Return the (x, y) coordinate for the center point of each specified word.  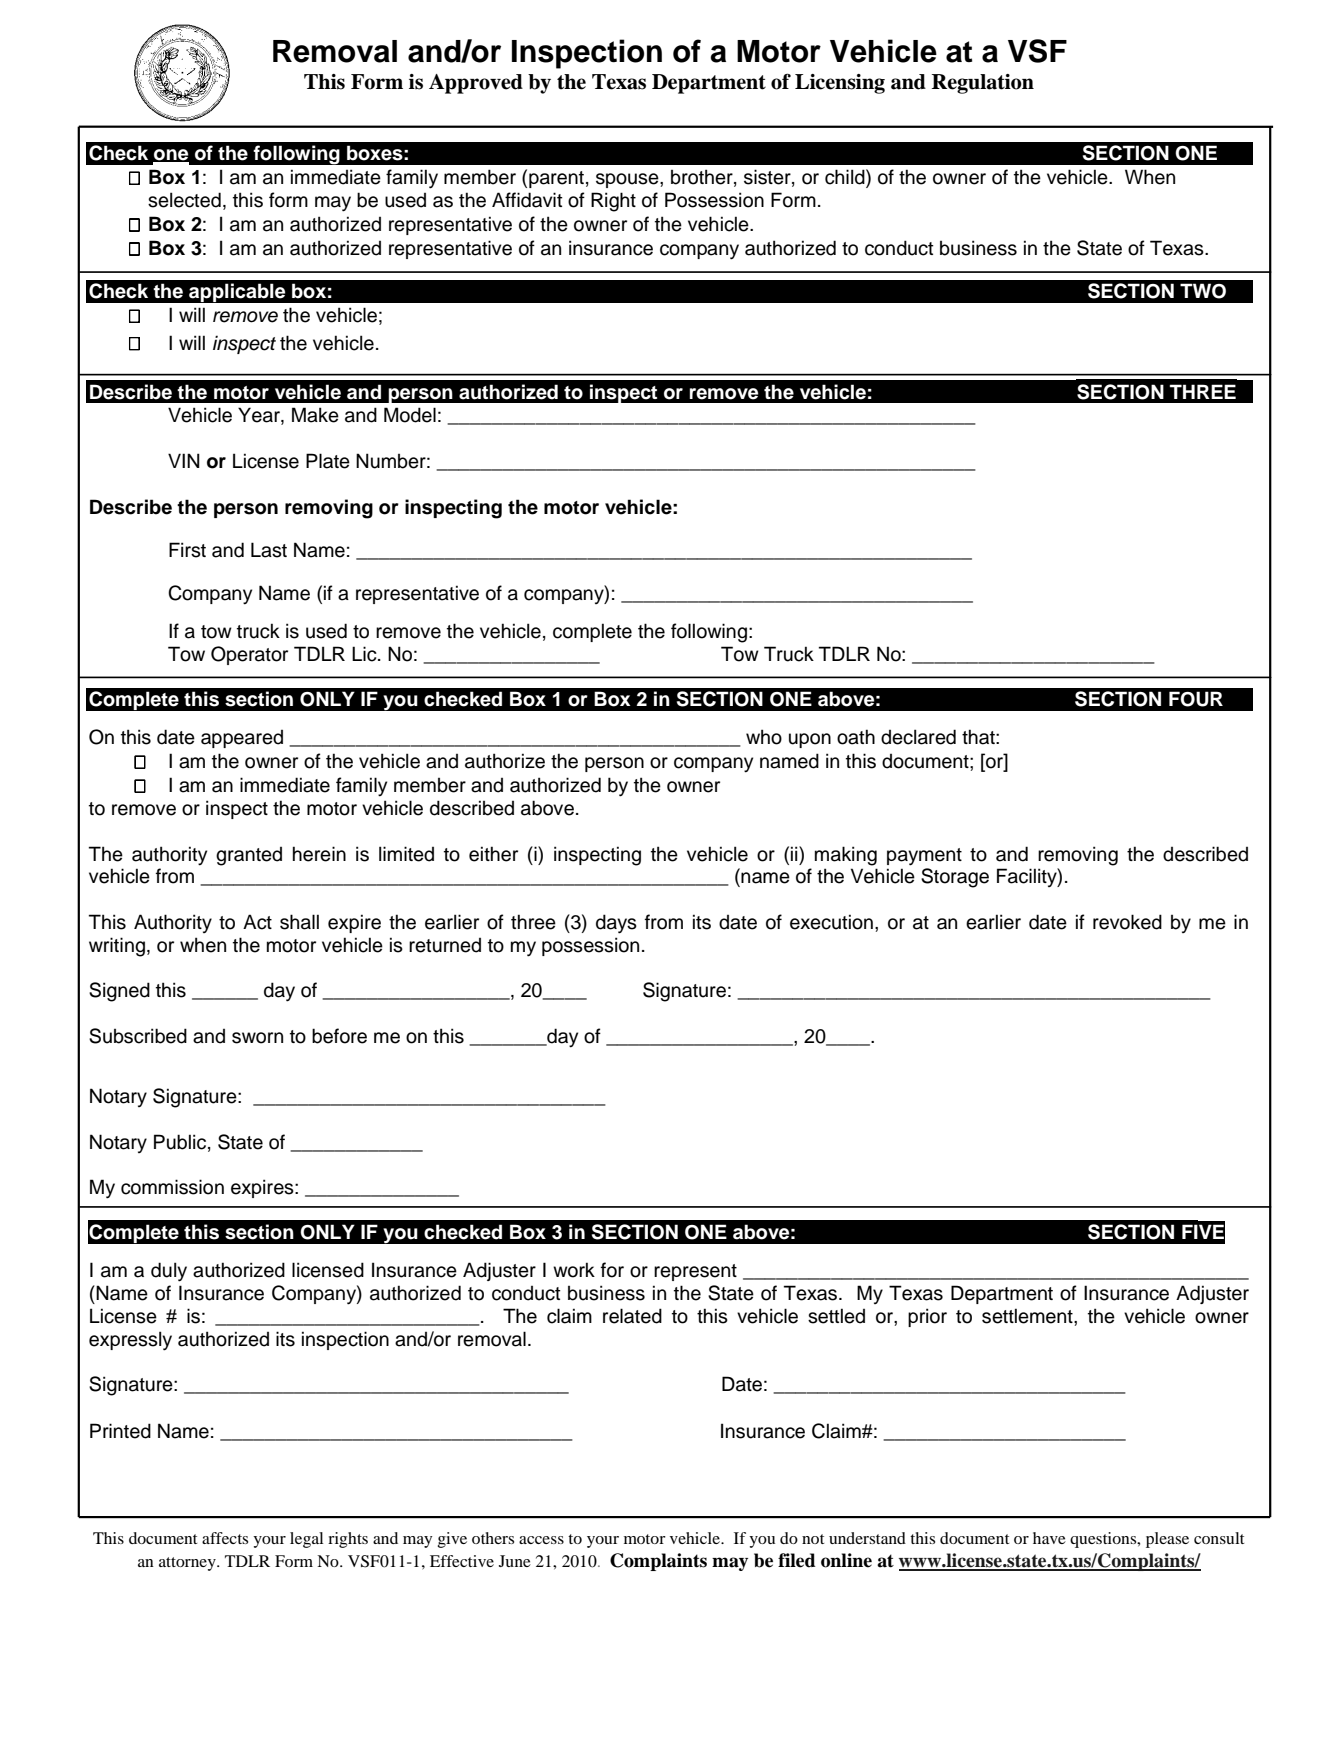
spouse (628, 180)
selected (184, 200)
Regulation (983, 84)
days (616, 924)
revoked (1127, 922)
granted (249, 856)
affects (225, 1538)
